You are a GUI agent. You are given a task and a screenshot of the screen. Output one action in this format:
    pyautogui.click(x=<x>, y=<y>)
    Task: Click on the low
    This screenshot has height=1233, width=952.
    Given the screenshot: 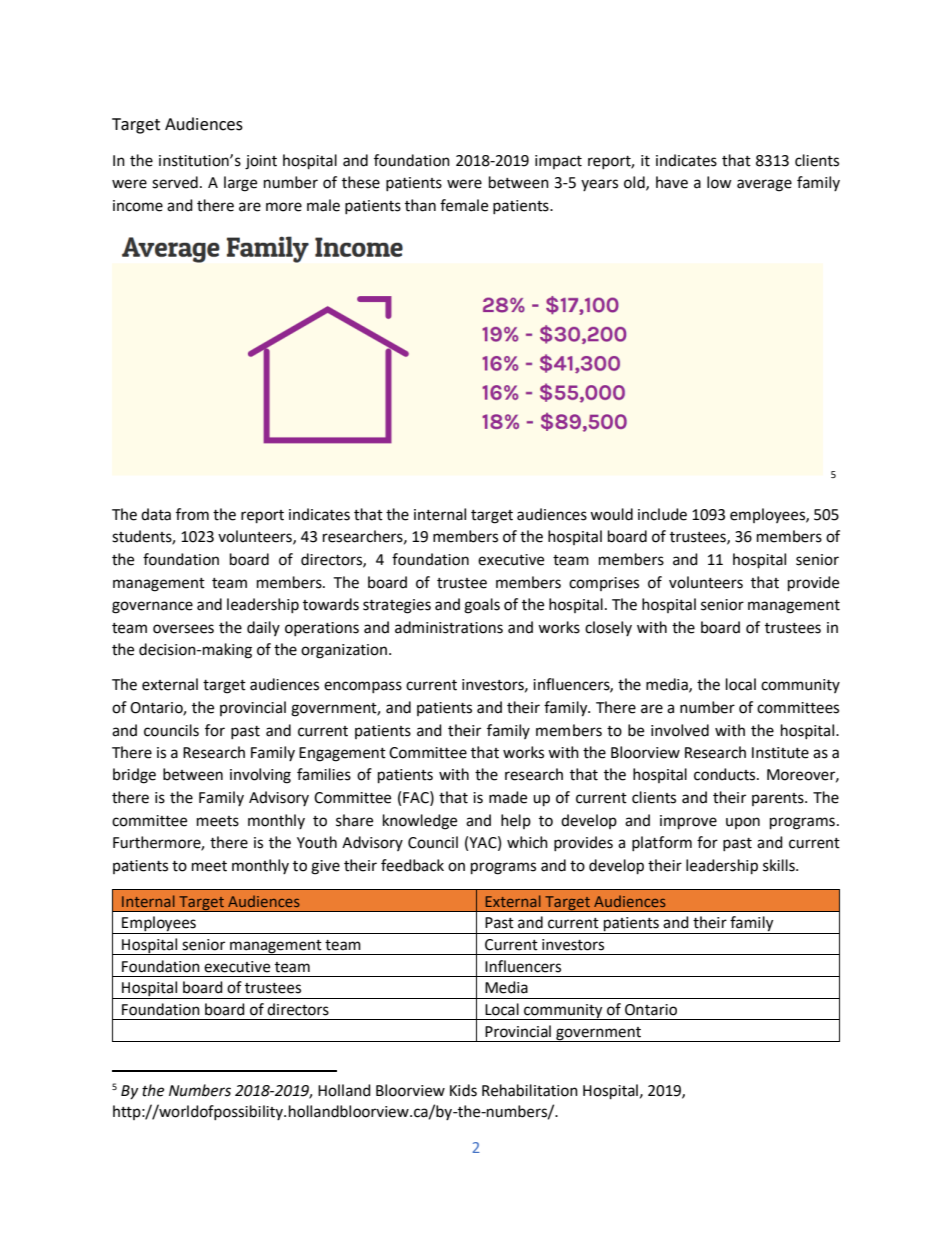 What is the action you would take?
    pyautogui.click(x=719, y=182)
